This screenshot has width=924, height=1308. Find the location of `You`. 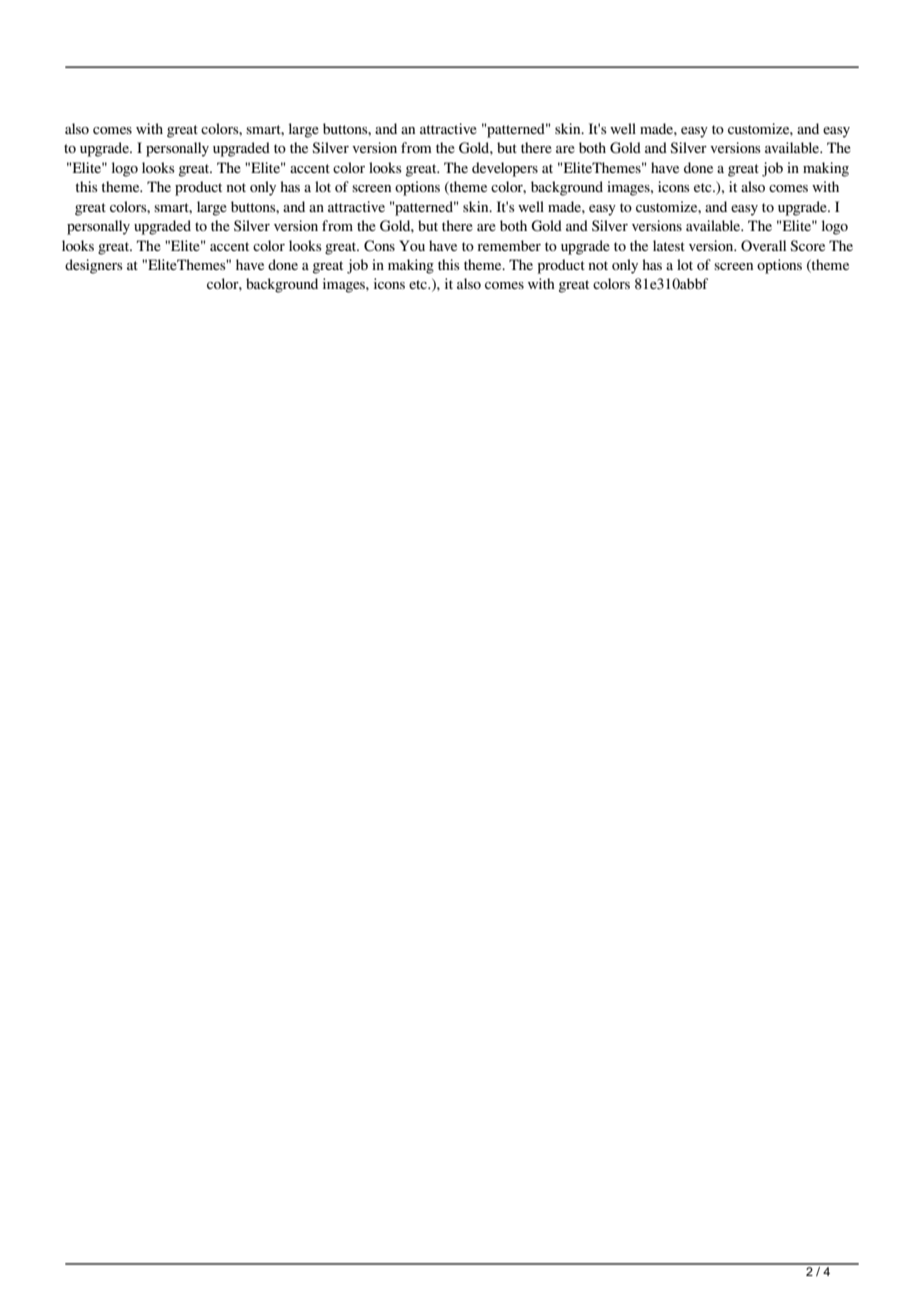

You is located at coordinates (412, 245).
